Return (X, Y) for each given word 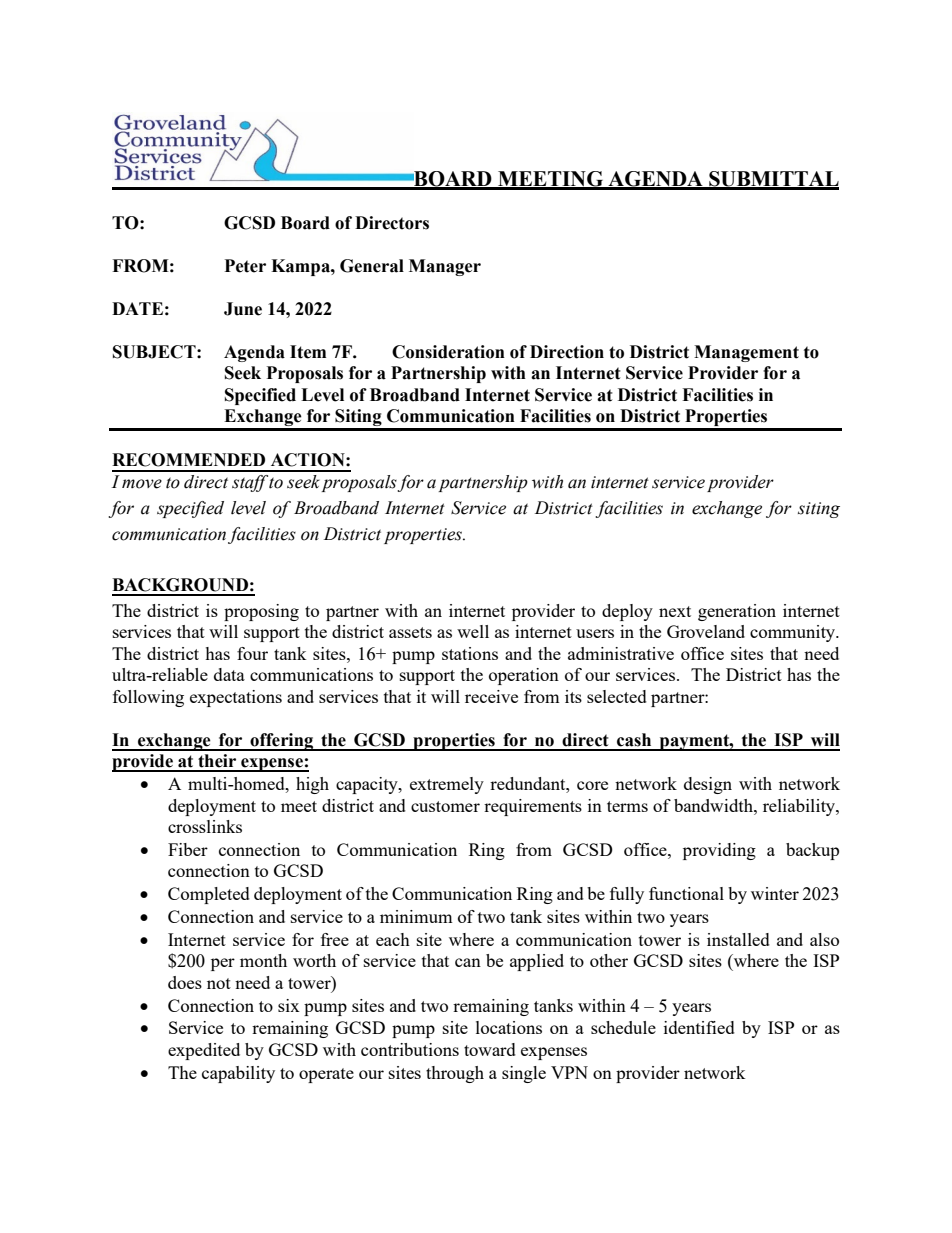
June (243, 309)
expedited (204, 1051)
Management (746, 353)
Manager (445, 267)
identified (699, 1027)
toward (490, 1049)
